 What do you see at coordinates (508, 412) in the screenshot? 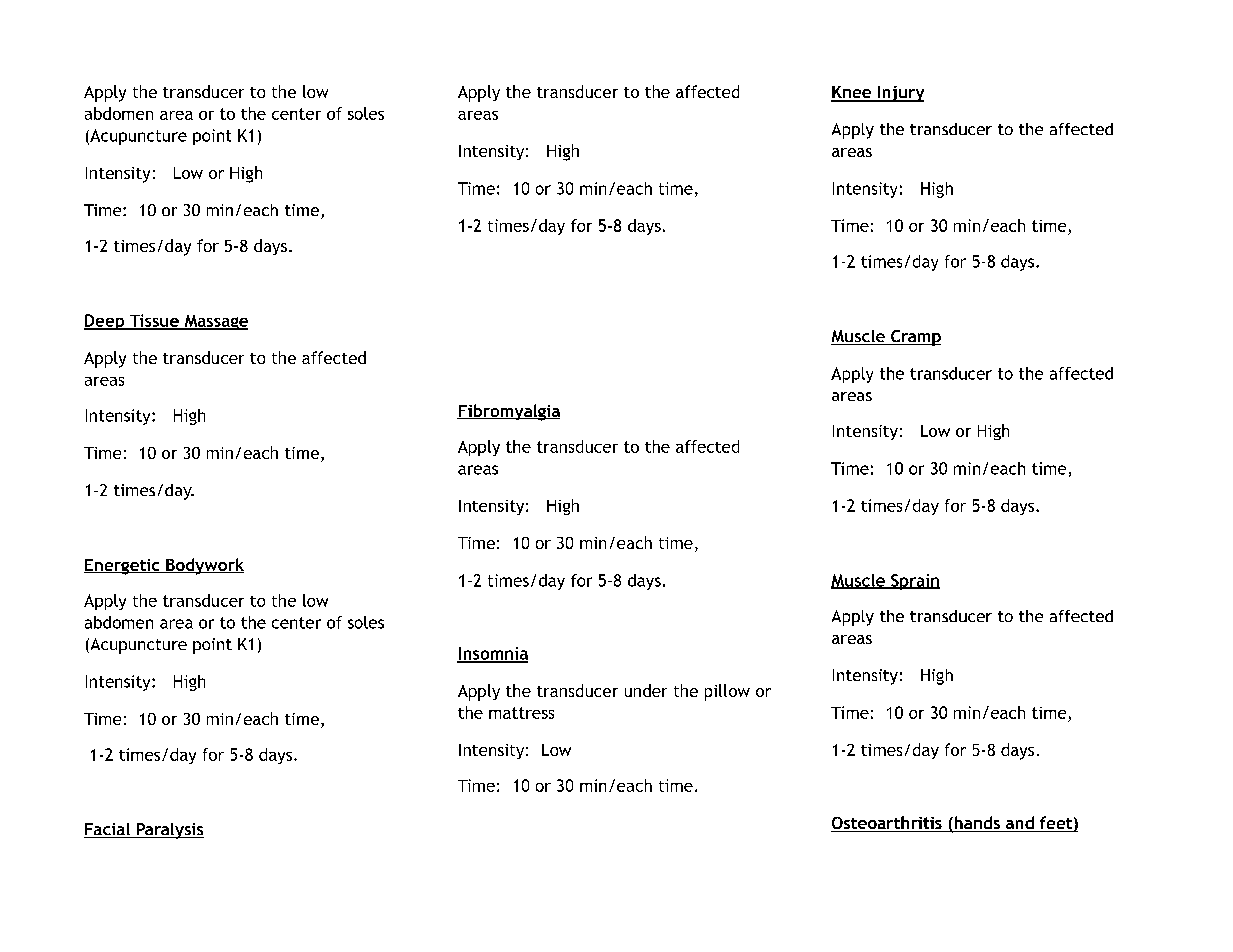
I see `Fibromyalgia` at bounding box center [508, 412].
